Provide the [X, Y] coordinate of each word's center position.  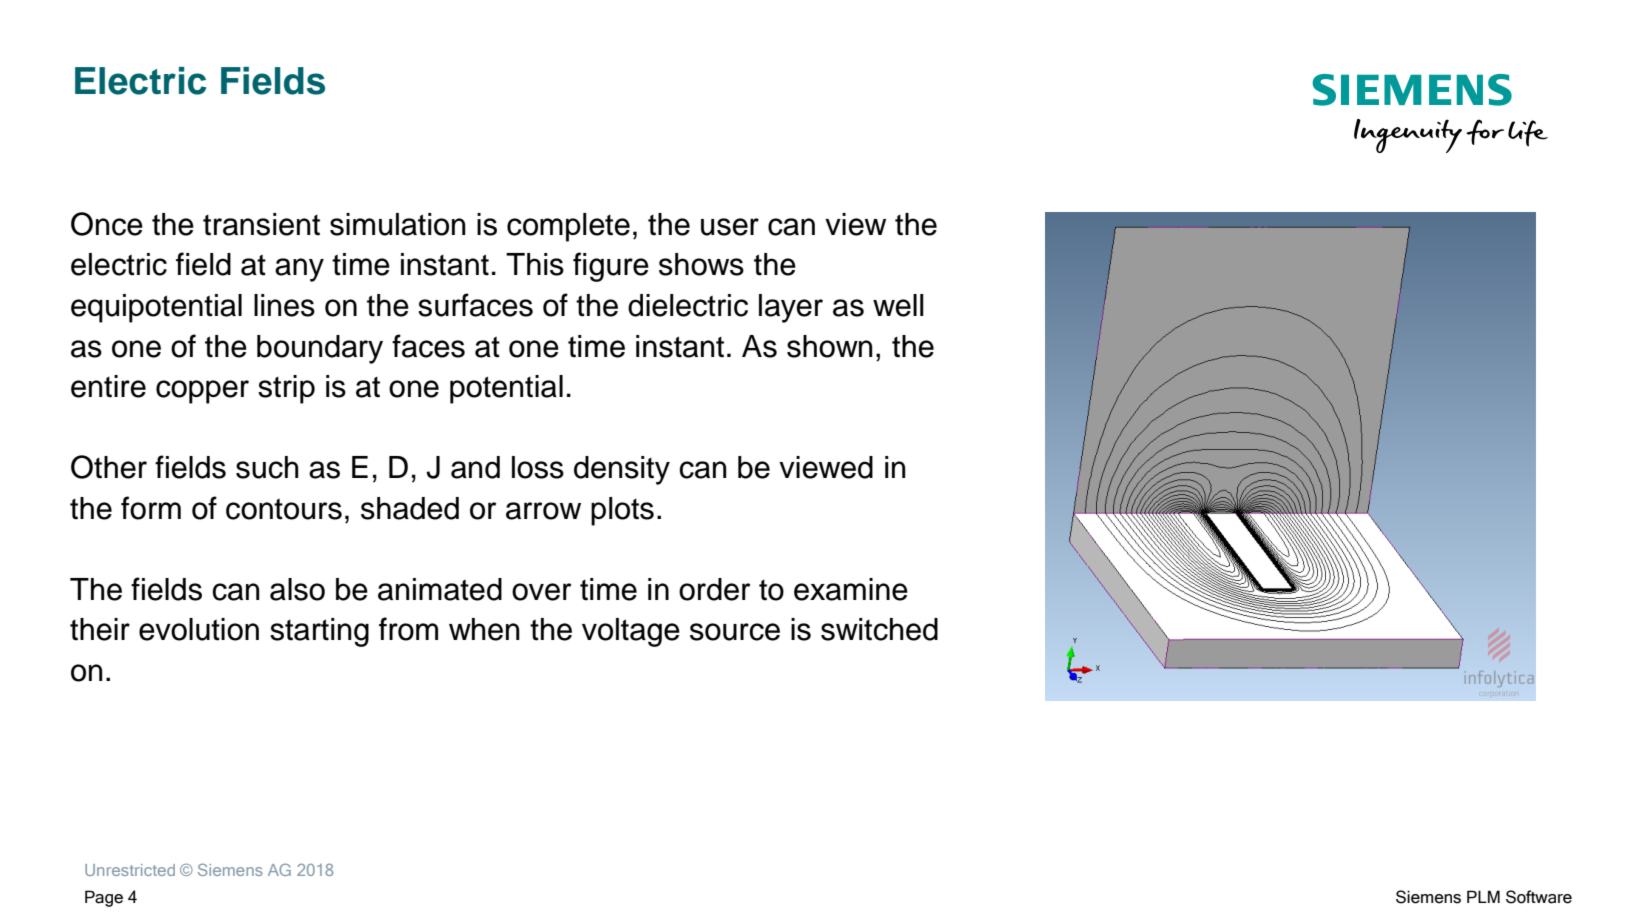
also [297, 589]
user [730, 227]
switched [879, 629]
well [898, 305]
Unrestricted [130, 870]
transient [261, 224]
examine [851, 589]
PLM [1483, 896]
